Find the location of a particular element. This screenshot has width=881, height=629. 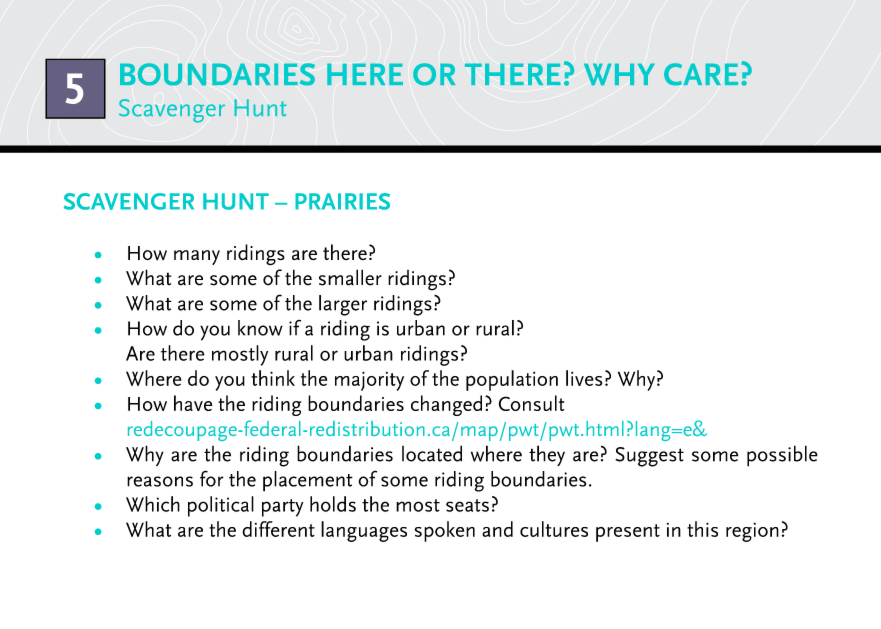

smaller is located at coordinates (350, 277).
